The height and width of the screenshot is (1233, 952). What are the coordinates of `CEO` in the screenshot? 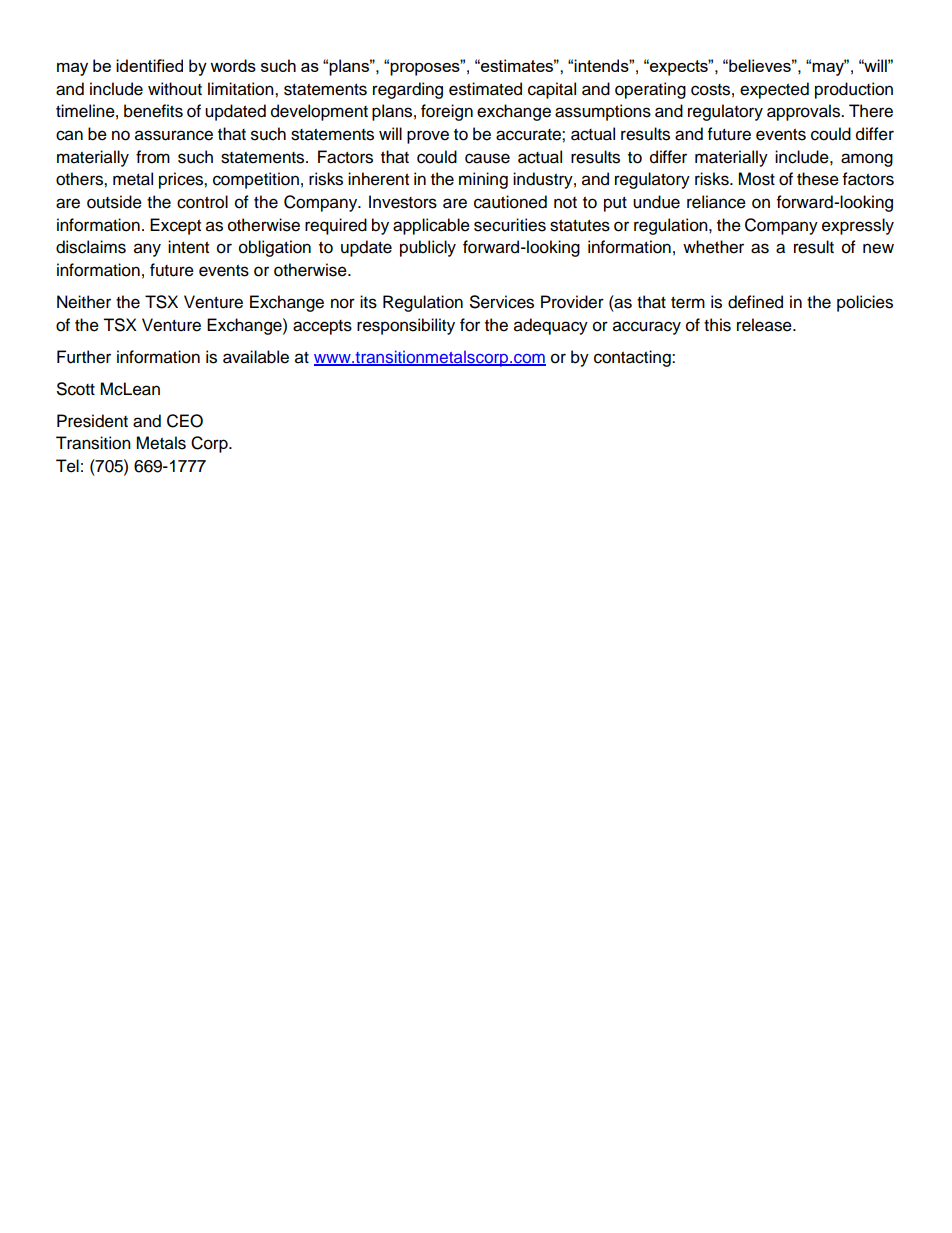 It's located at (185, 421).
